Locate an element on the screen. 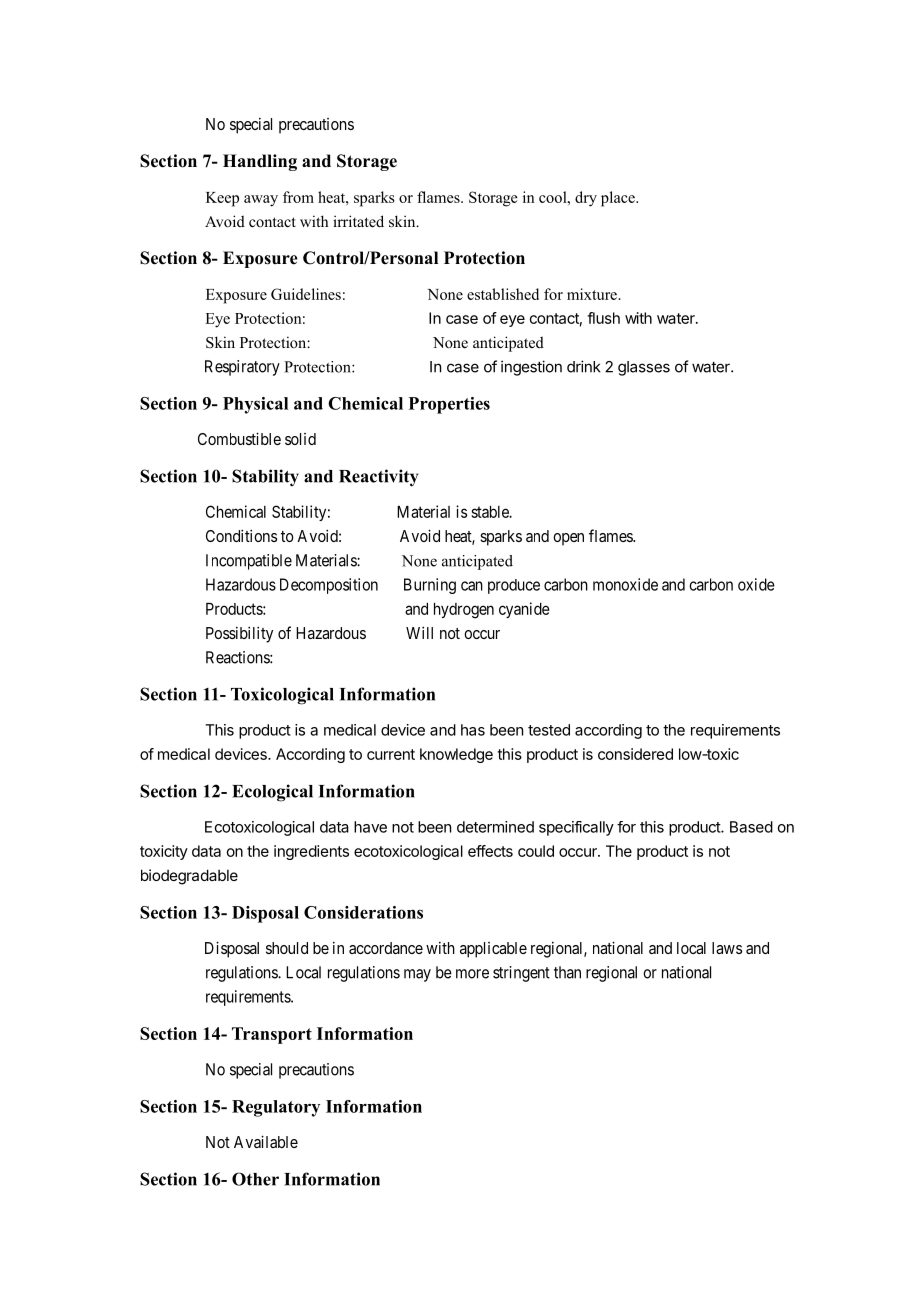  established is located at coordinates (503, 294).
